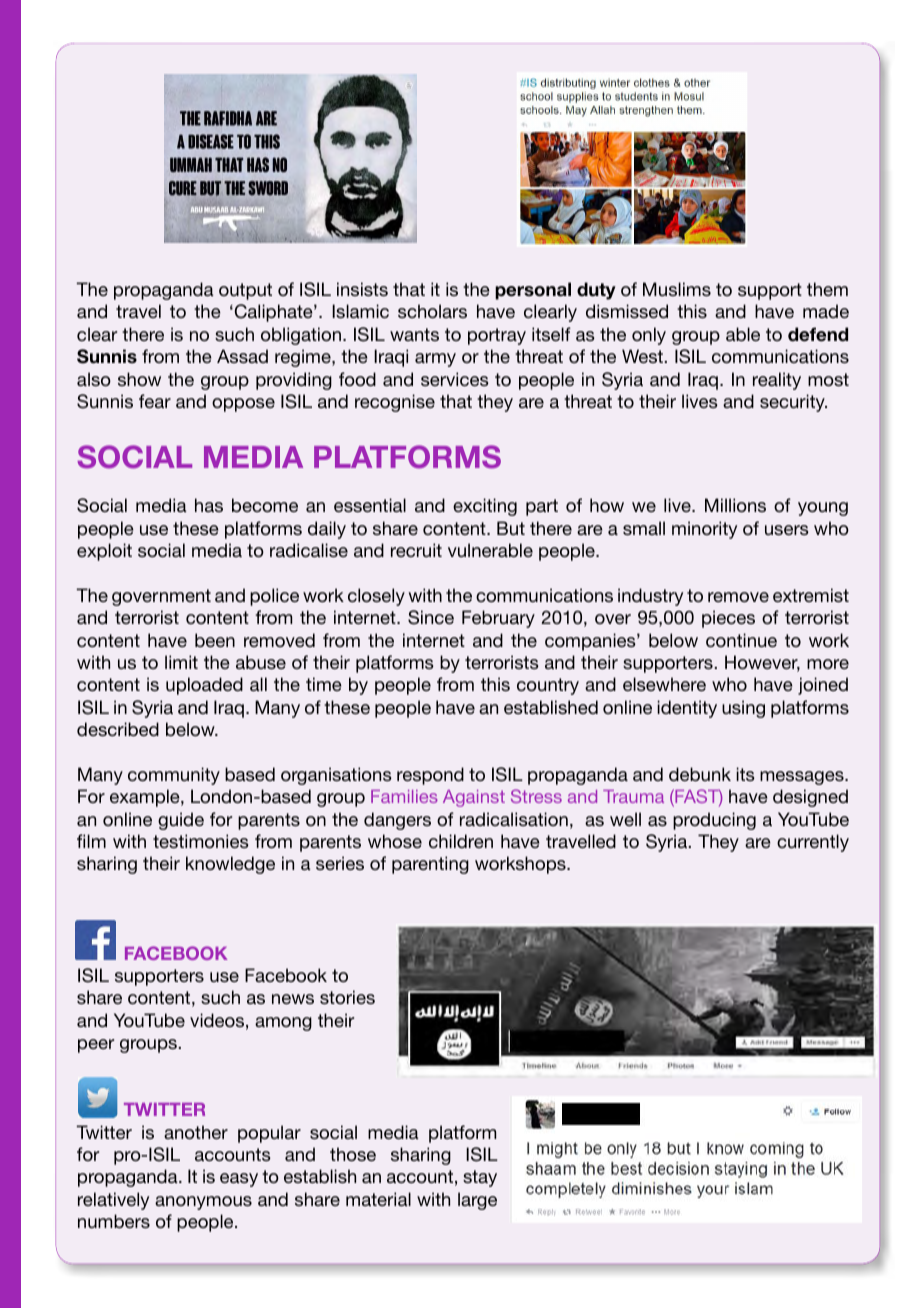 The height and width of the screenshot is (1308, 924). What do you see at coordinates (430, 776) in the screenshot?
I see `respond` at bounding box center [430, 776].
